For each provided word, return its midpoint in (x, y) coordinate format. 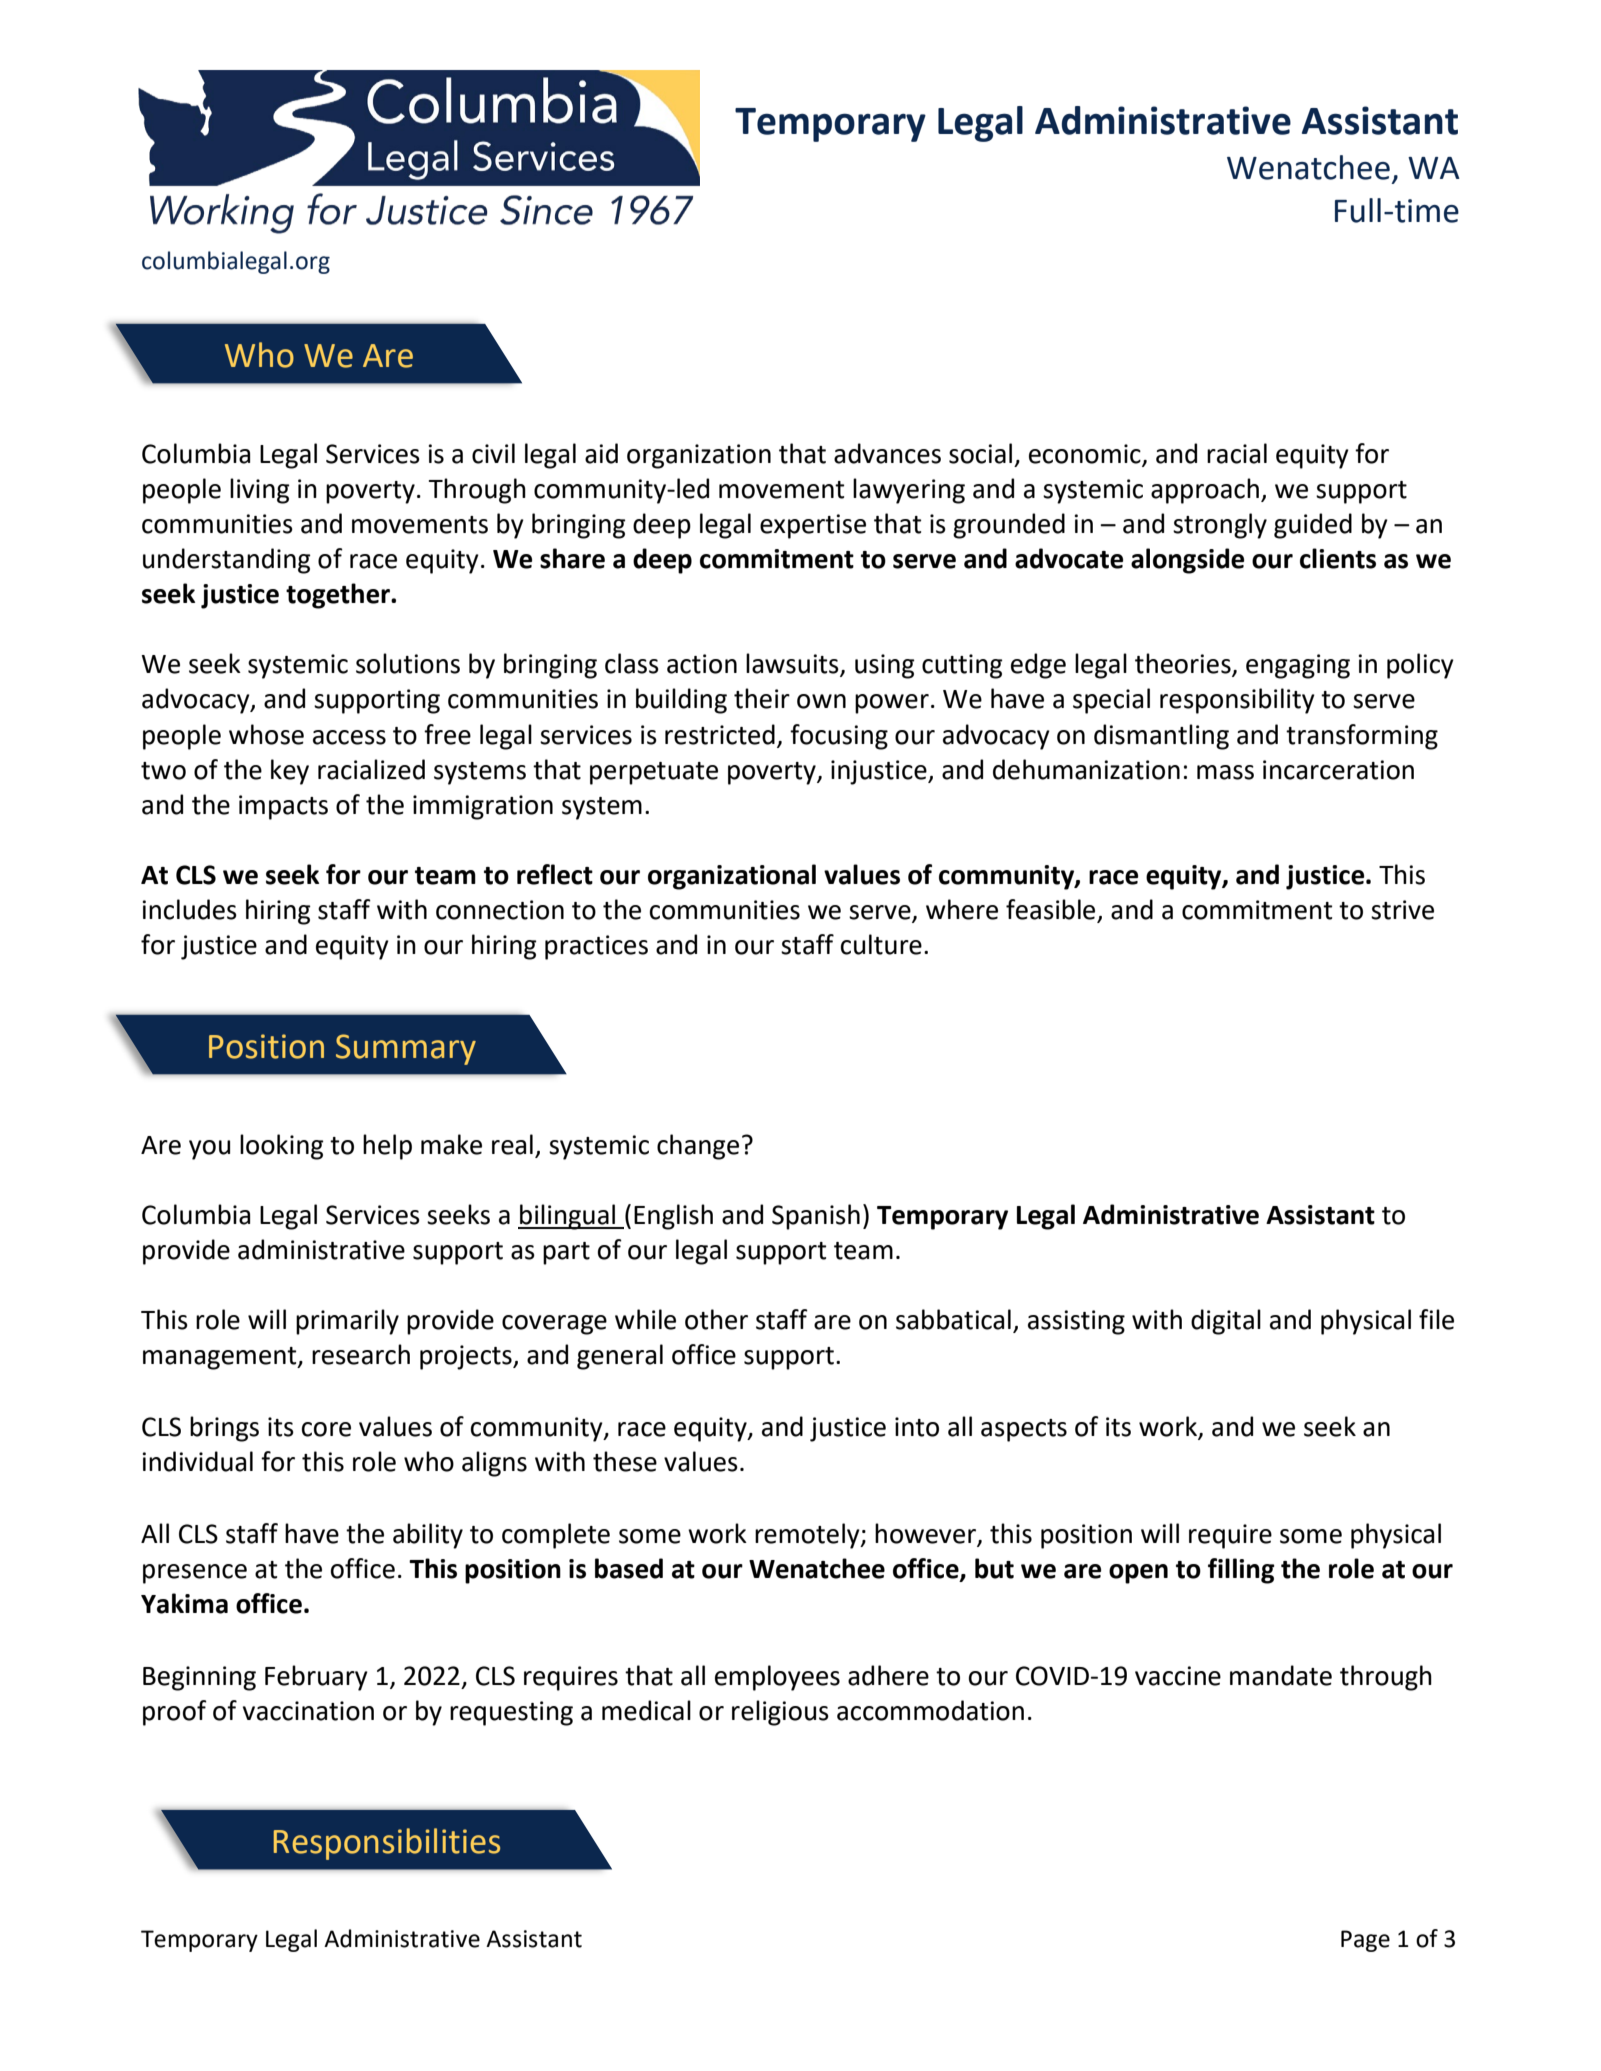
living (260, 491)
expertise (813, 526)
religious (780, 1713)
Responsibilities (387, 1844)
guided (1313, 526)
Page (1365, 1941)
